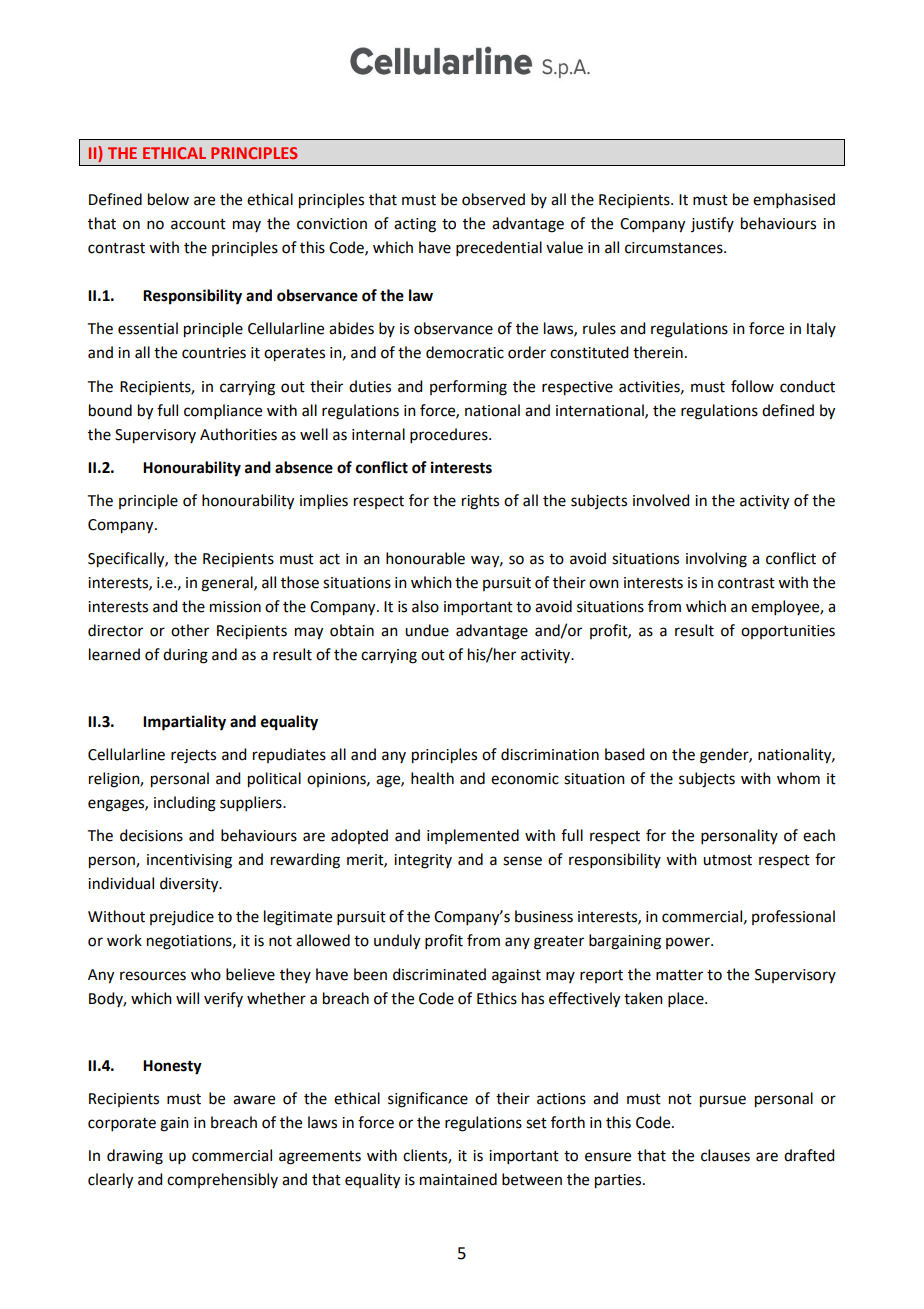  I want to click on clauses, so click(725, 1155).
